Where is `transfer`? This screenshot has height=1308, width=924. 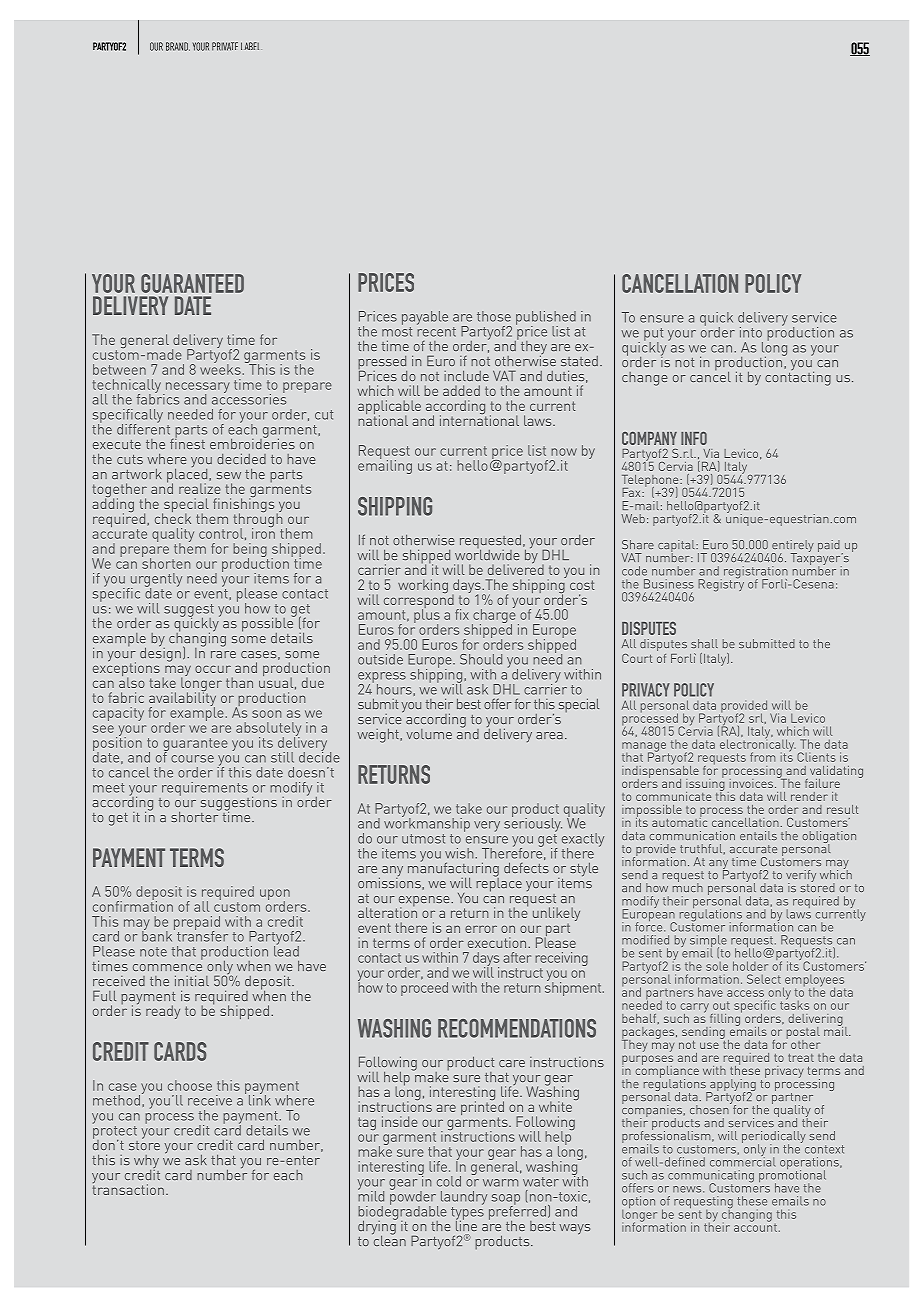
transfer is located at coordinates (202, 935).
